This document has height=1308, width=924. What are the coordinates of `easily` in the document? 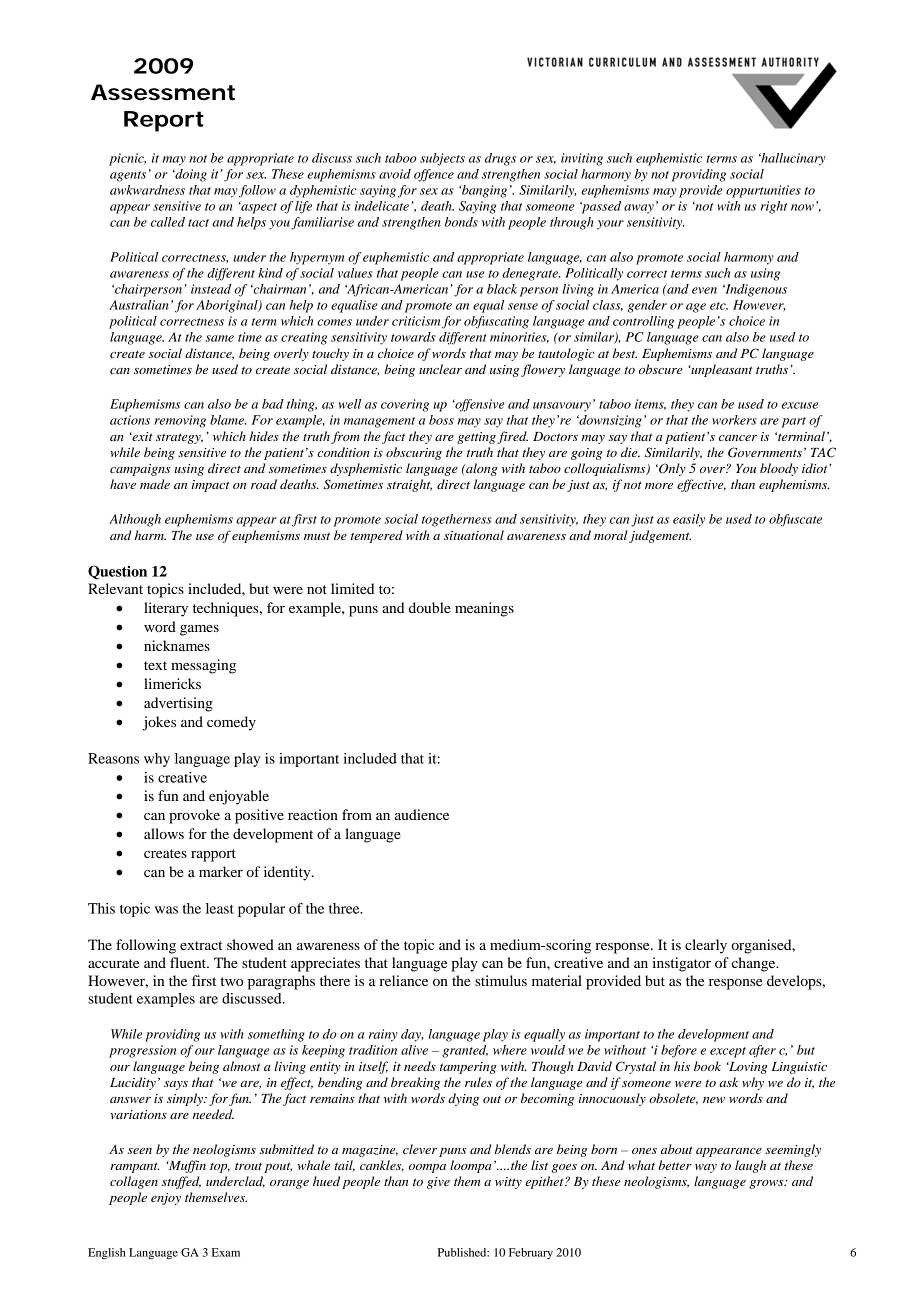 It's located at (689, 520).
